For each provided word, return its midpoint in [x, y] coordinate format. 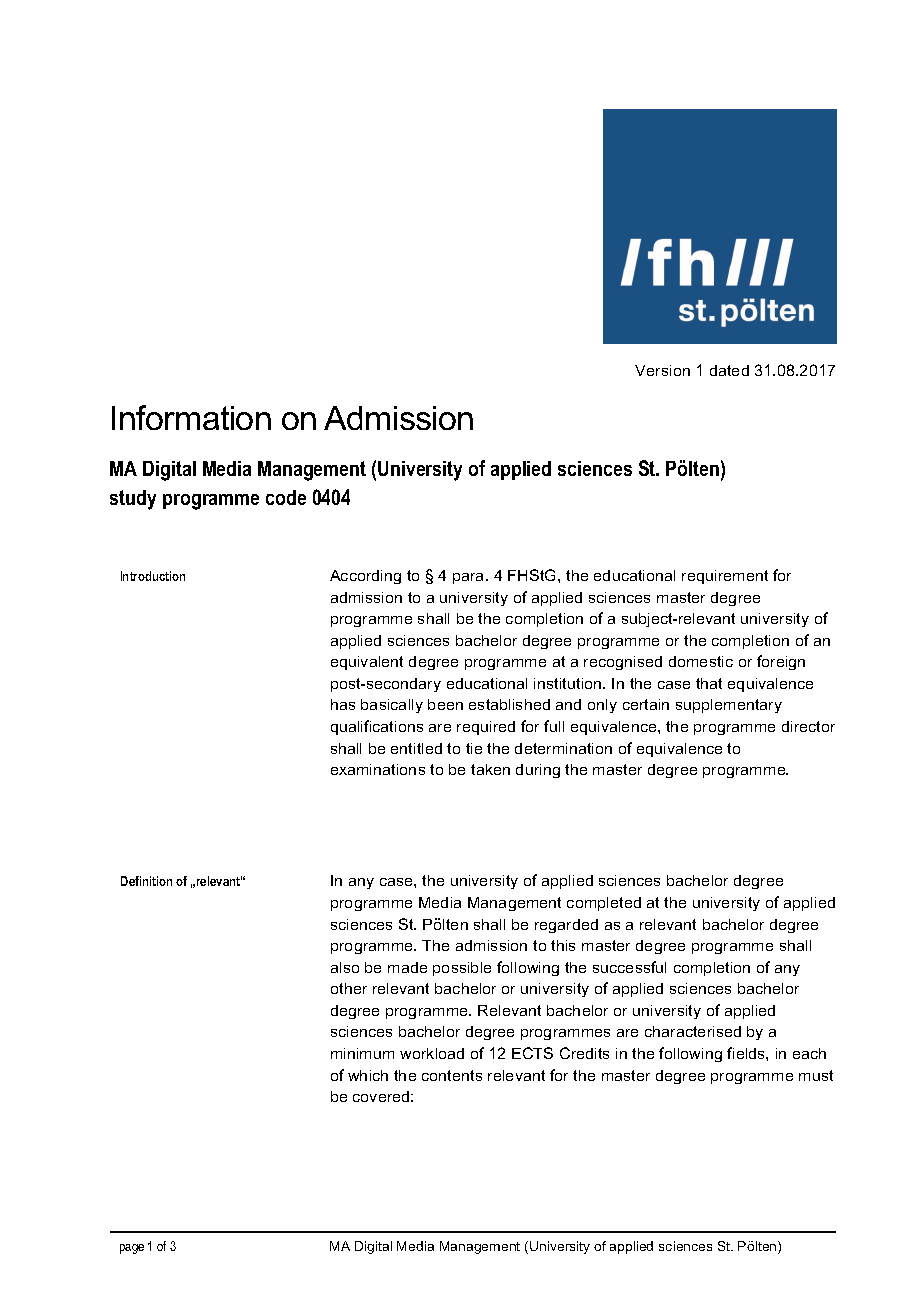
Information [191, 417]
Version [662, 370]
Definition [146, 881]
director [808, 726]
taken [490, 769]
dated [729, 370]
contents [452, 1075]
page [132, 1249]
